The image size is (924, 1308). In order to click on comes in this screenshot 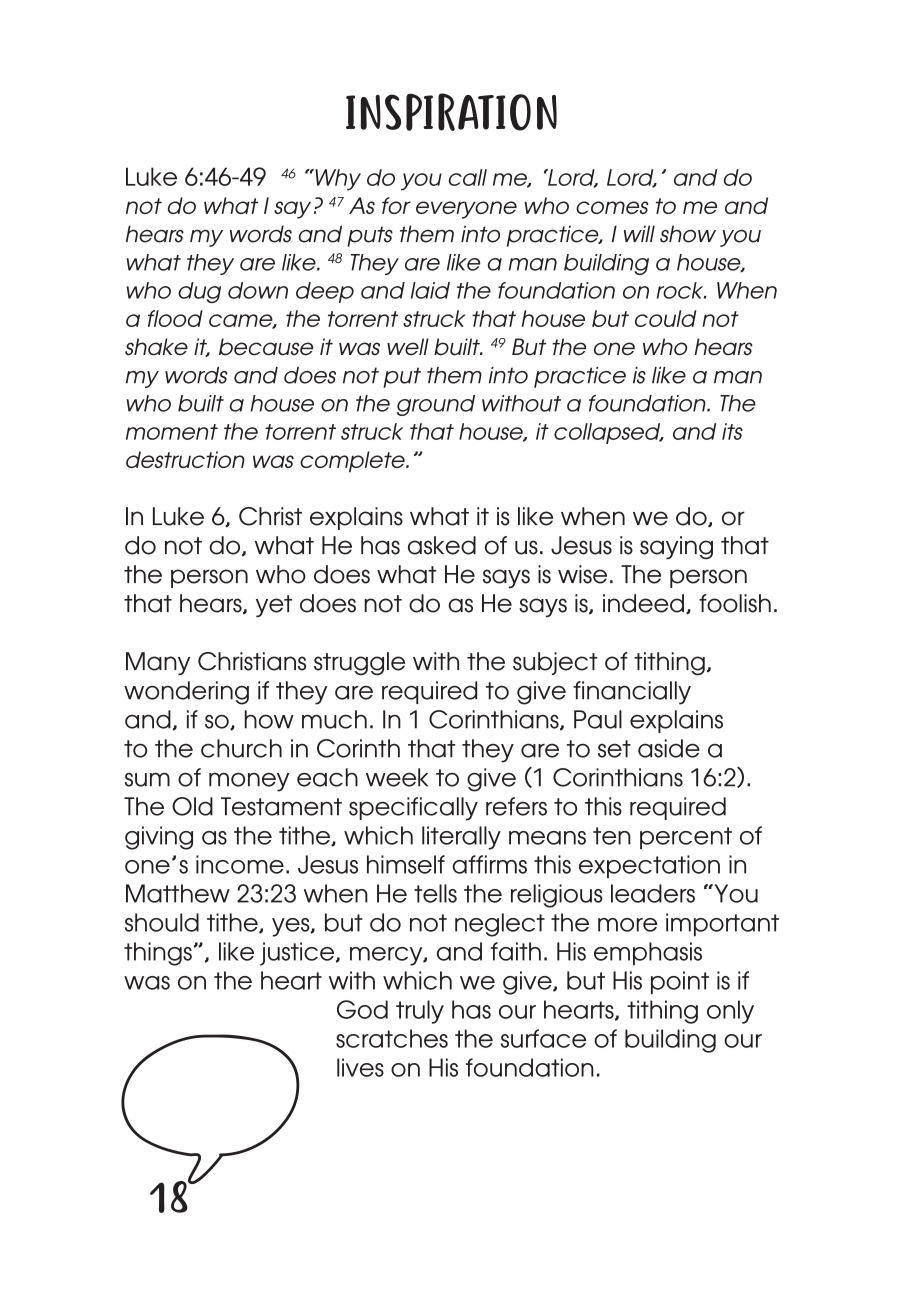, I will do `click(612, 207)`.
